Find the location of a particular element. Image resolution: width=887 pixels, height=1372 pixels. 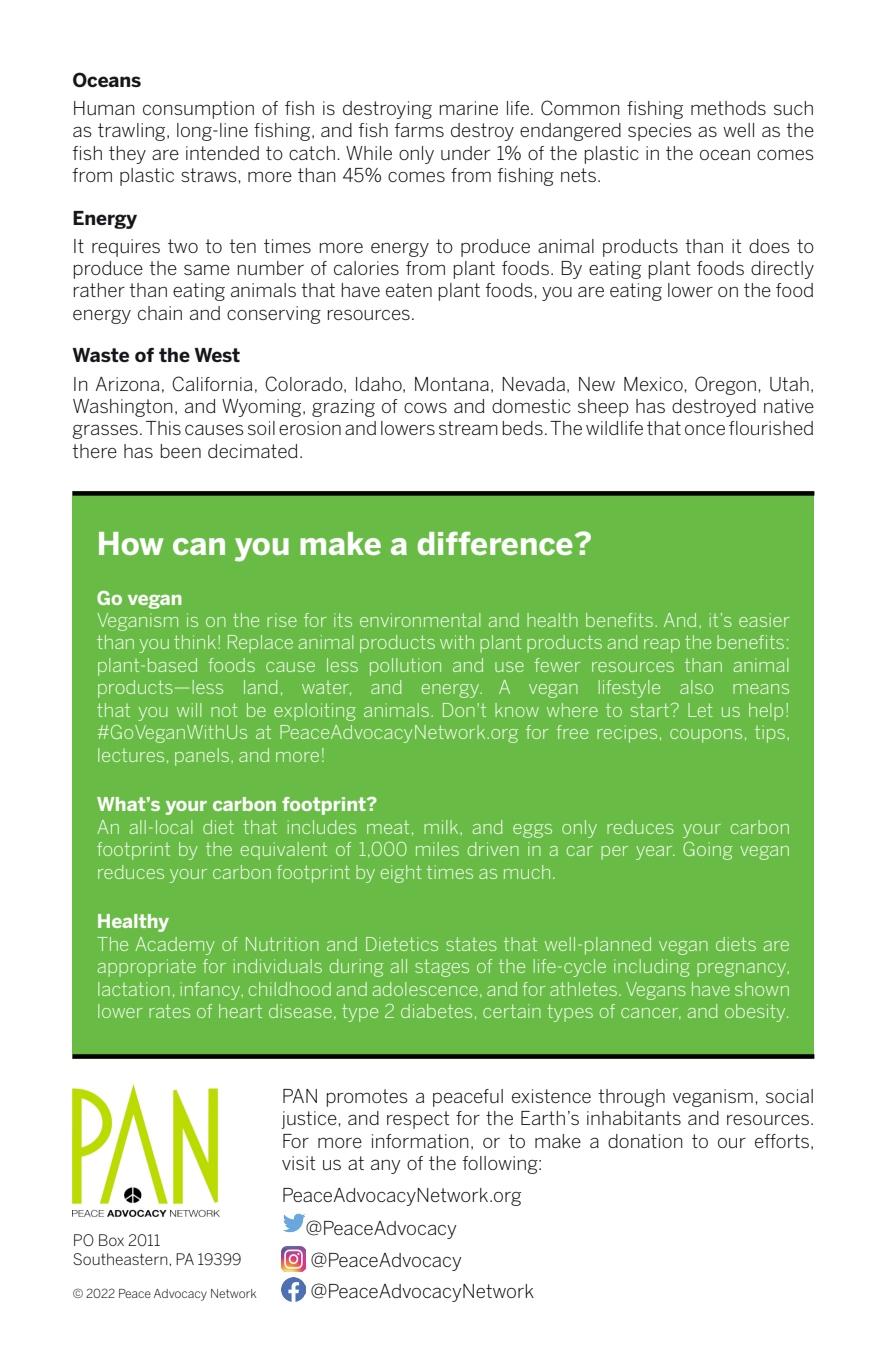

diabetes is located at coordinates (436, 1011).
